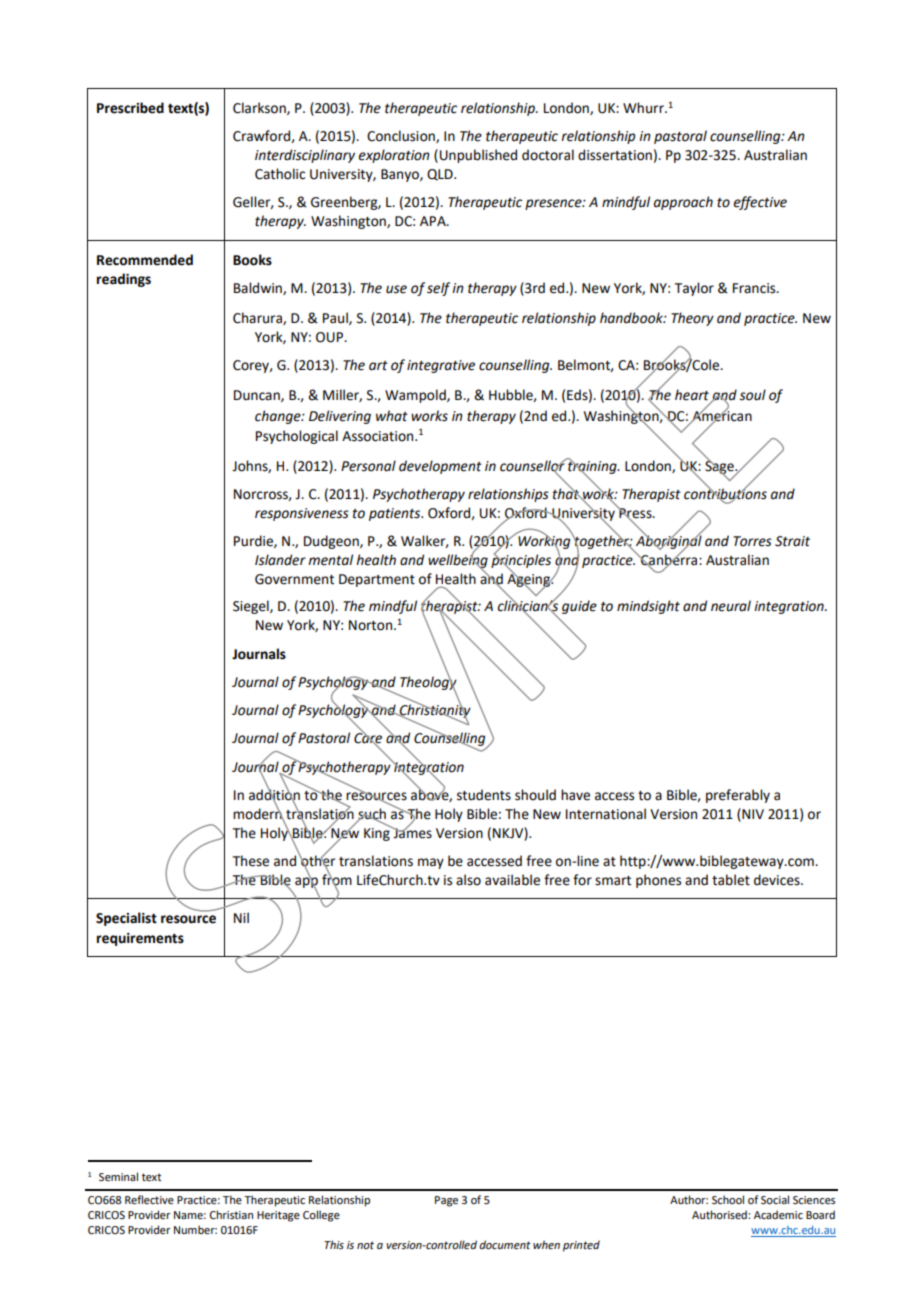 The width and height of the screenshot is (924, 1308). What do you see at coordinates (302, 514) in the screenshot?
I see `responsiveness` at bounding box center [302, 514].
